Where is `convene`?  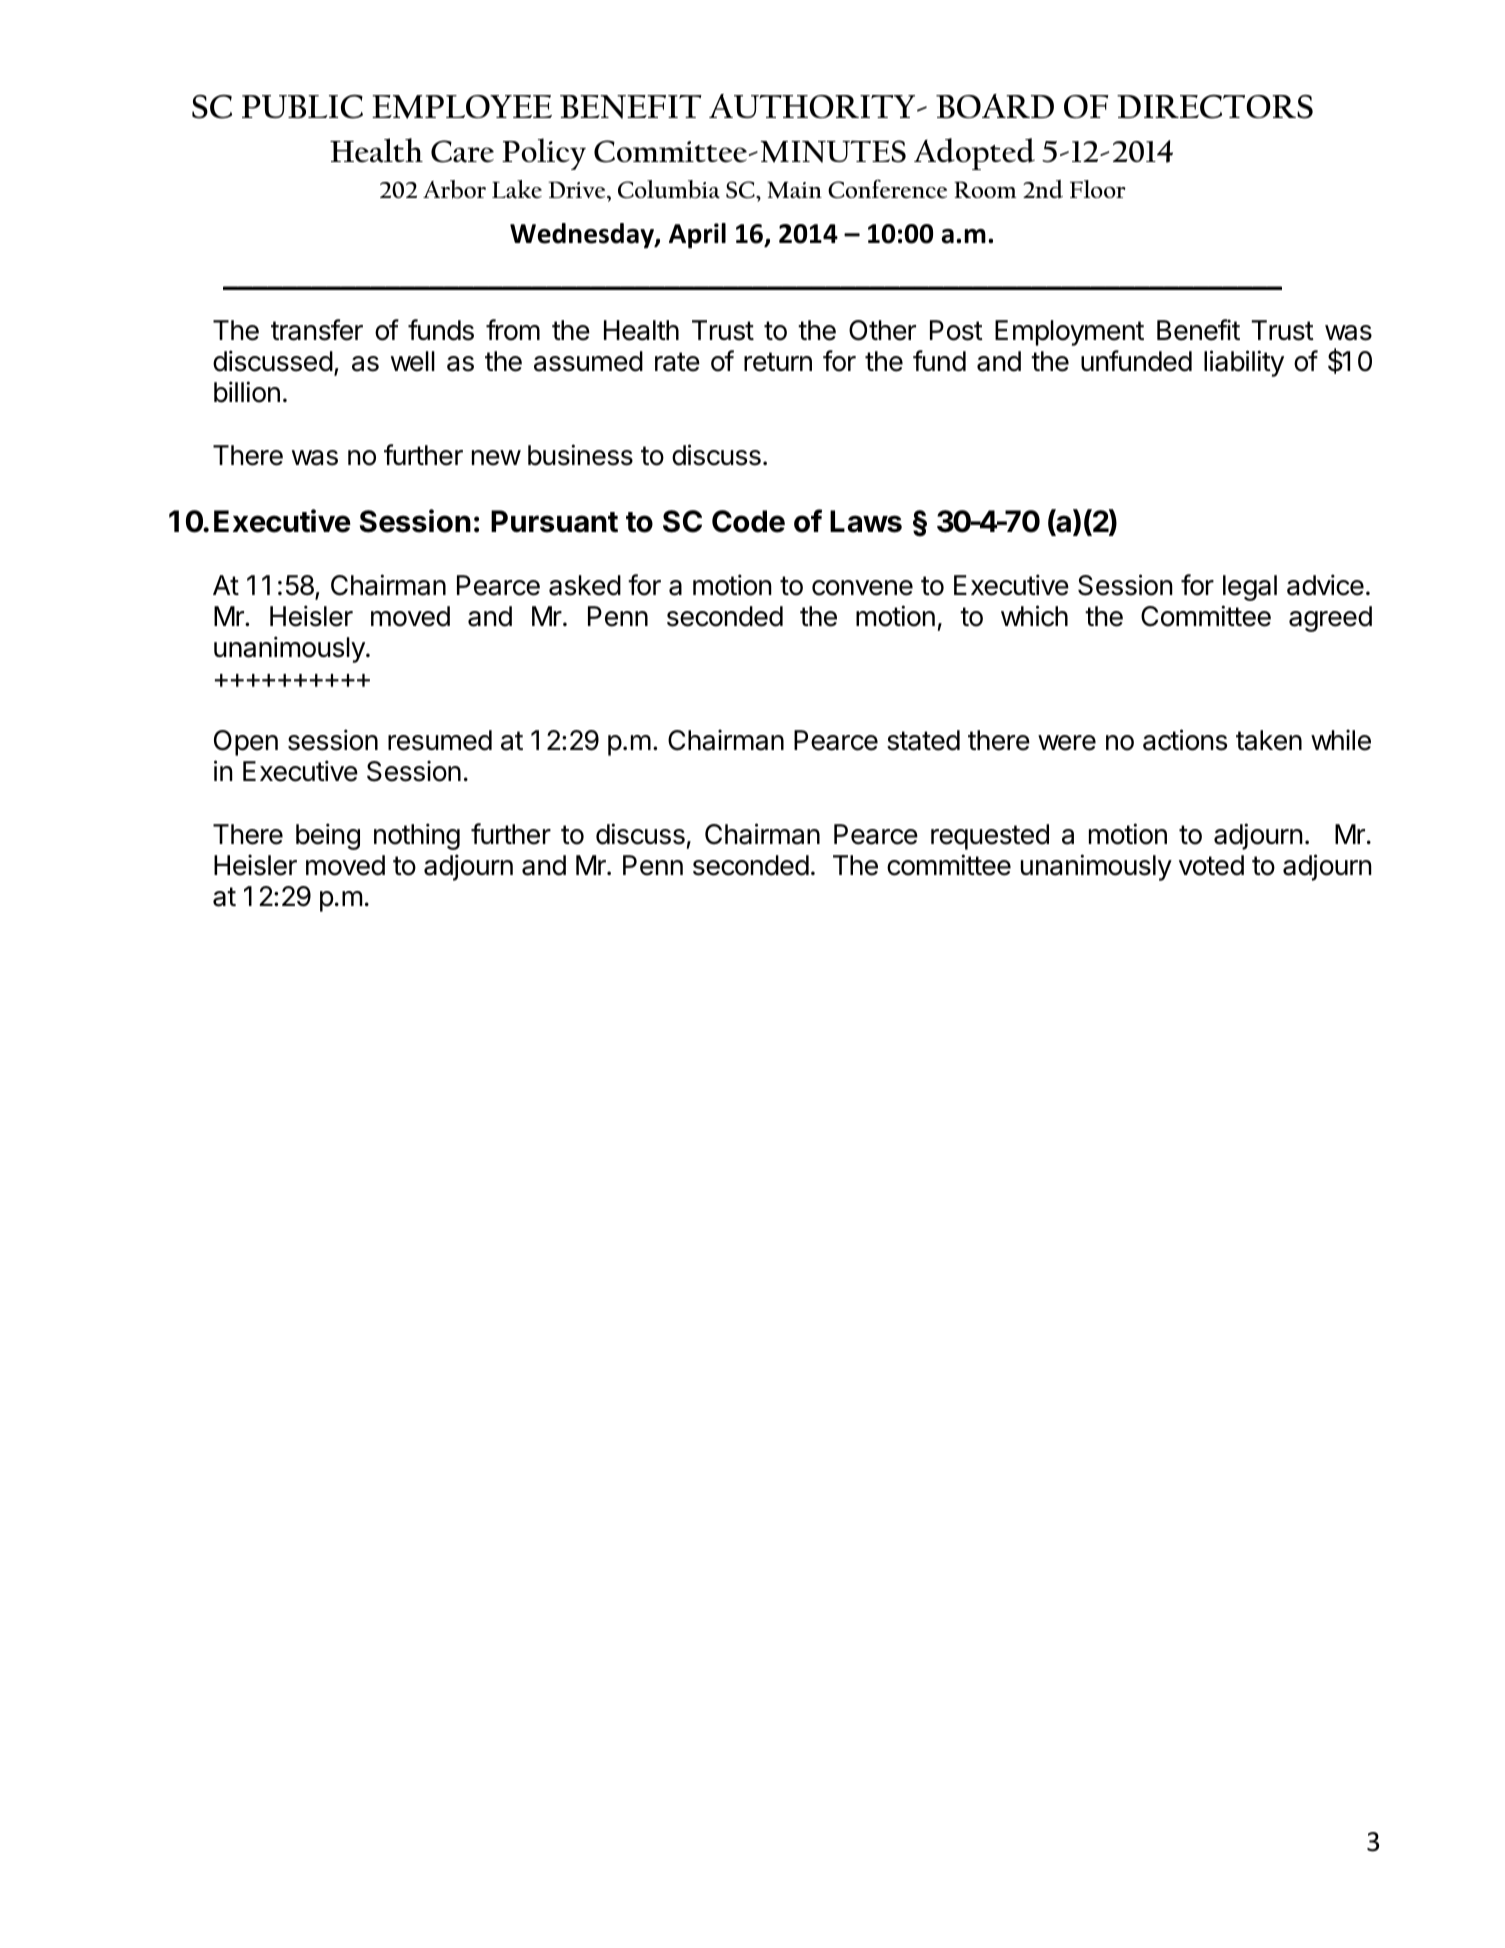
convene is located at coordinates (862, 588).
